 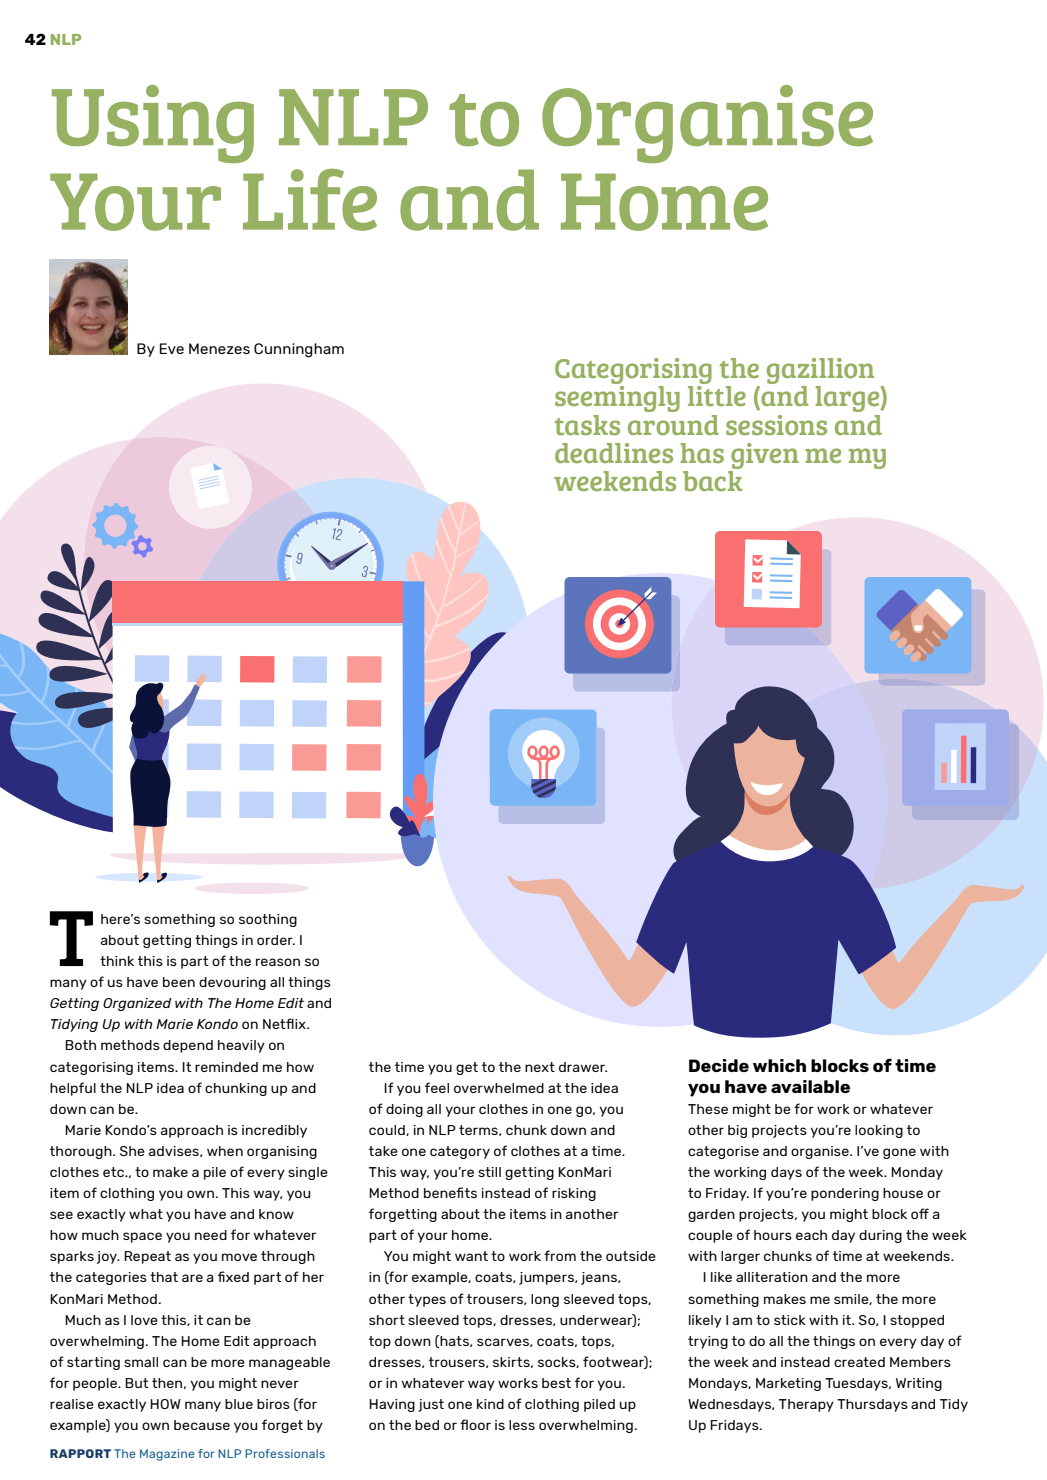 I want to click on Life, so click(x=310, y=200).
